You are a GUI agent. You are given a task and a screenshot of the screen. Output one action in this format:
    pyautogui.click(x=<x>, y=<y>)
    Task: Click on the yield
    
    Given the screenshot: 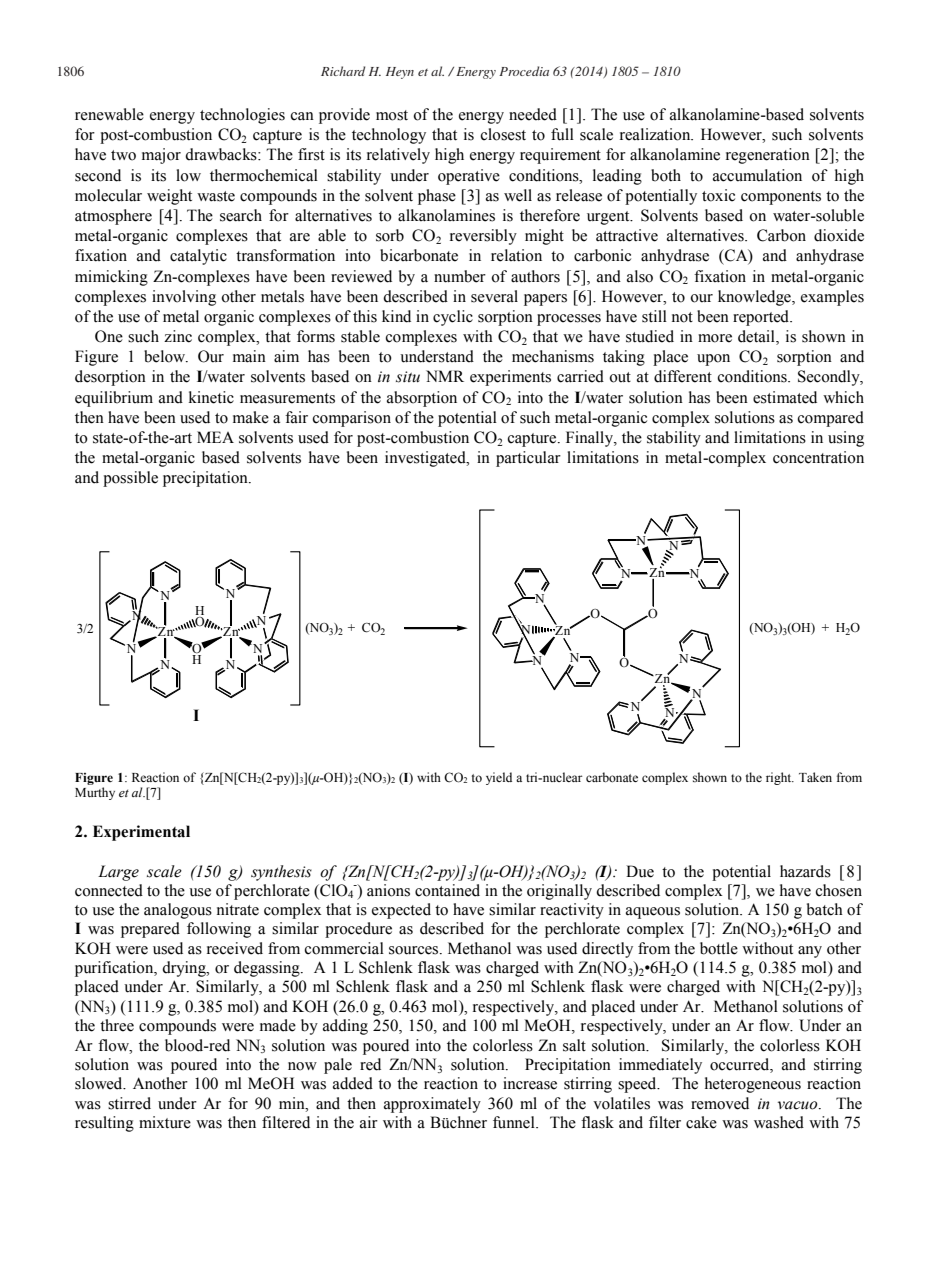 What is the action you would take?
    pyautogui.click(x=499, y=778)
